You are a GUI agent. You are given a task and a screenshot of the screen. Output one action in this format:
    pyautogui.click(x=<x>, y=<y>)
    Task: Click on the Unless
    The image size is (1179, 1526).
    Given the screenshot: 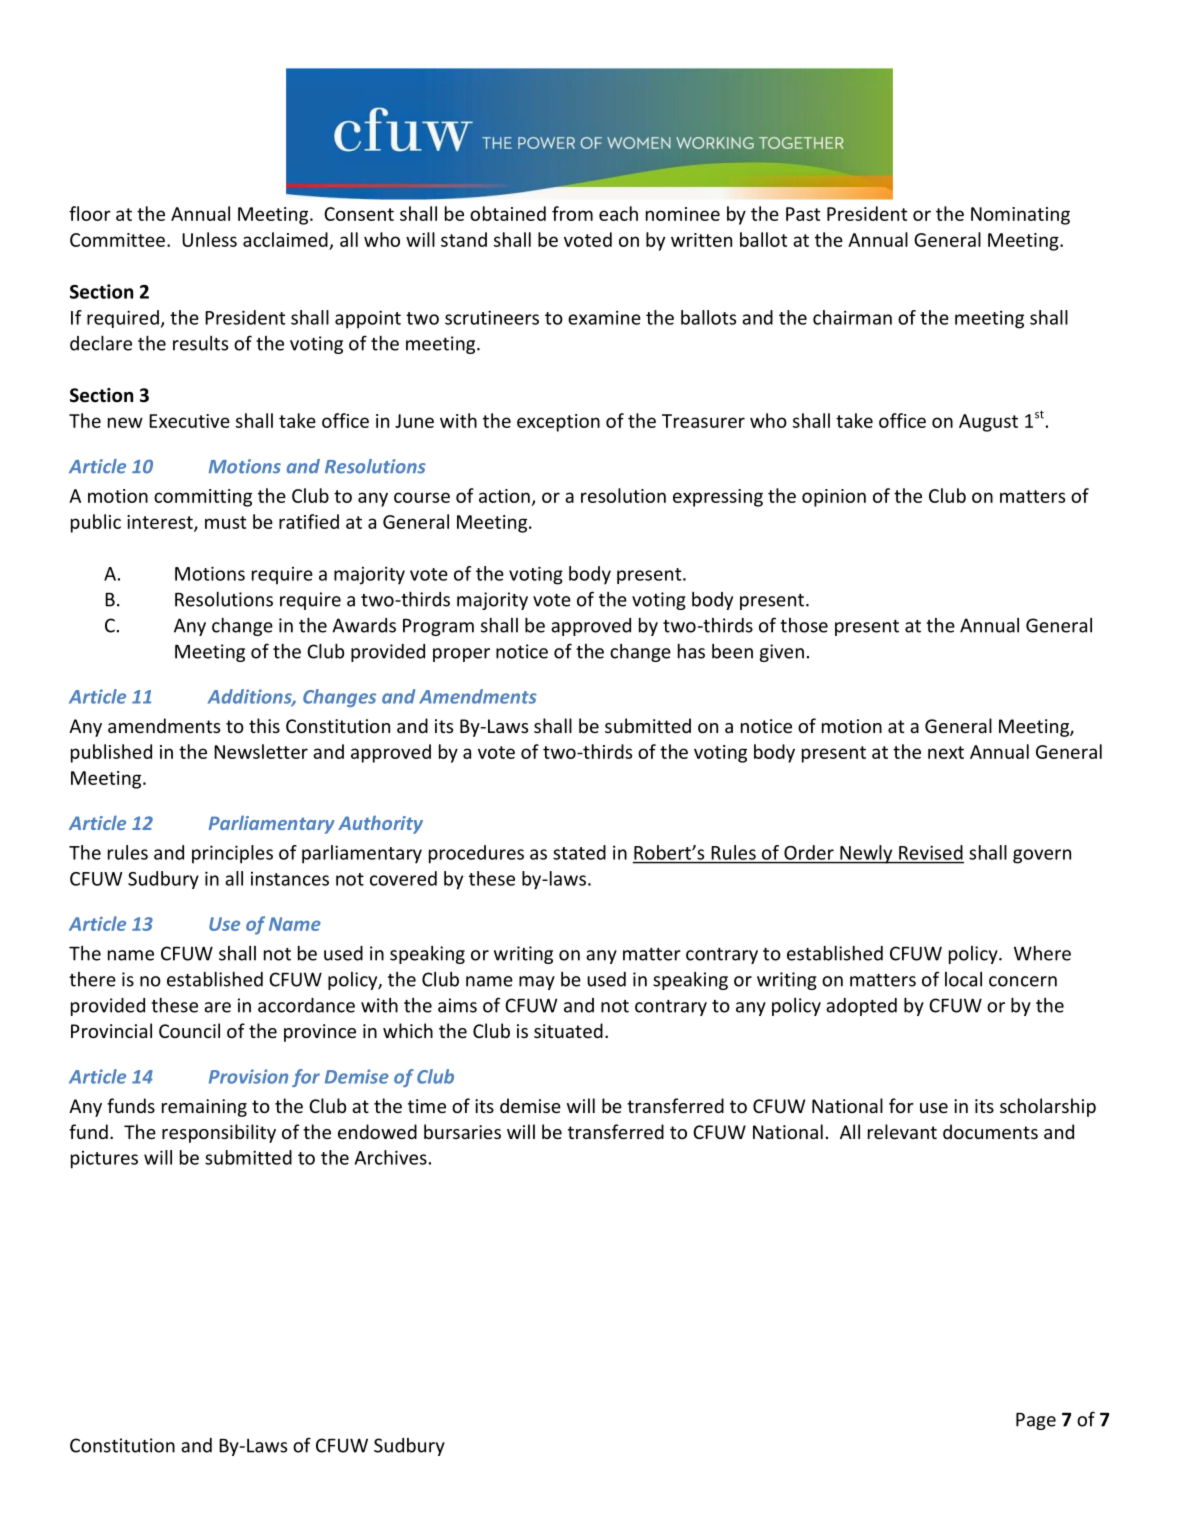 What is the action you would take?
    pyautogui.click(x=209, y=239)
